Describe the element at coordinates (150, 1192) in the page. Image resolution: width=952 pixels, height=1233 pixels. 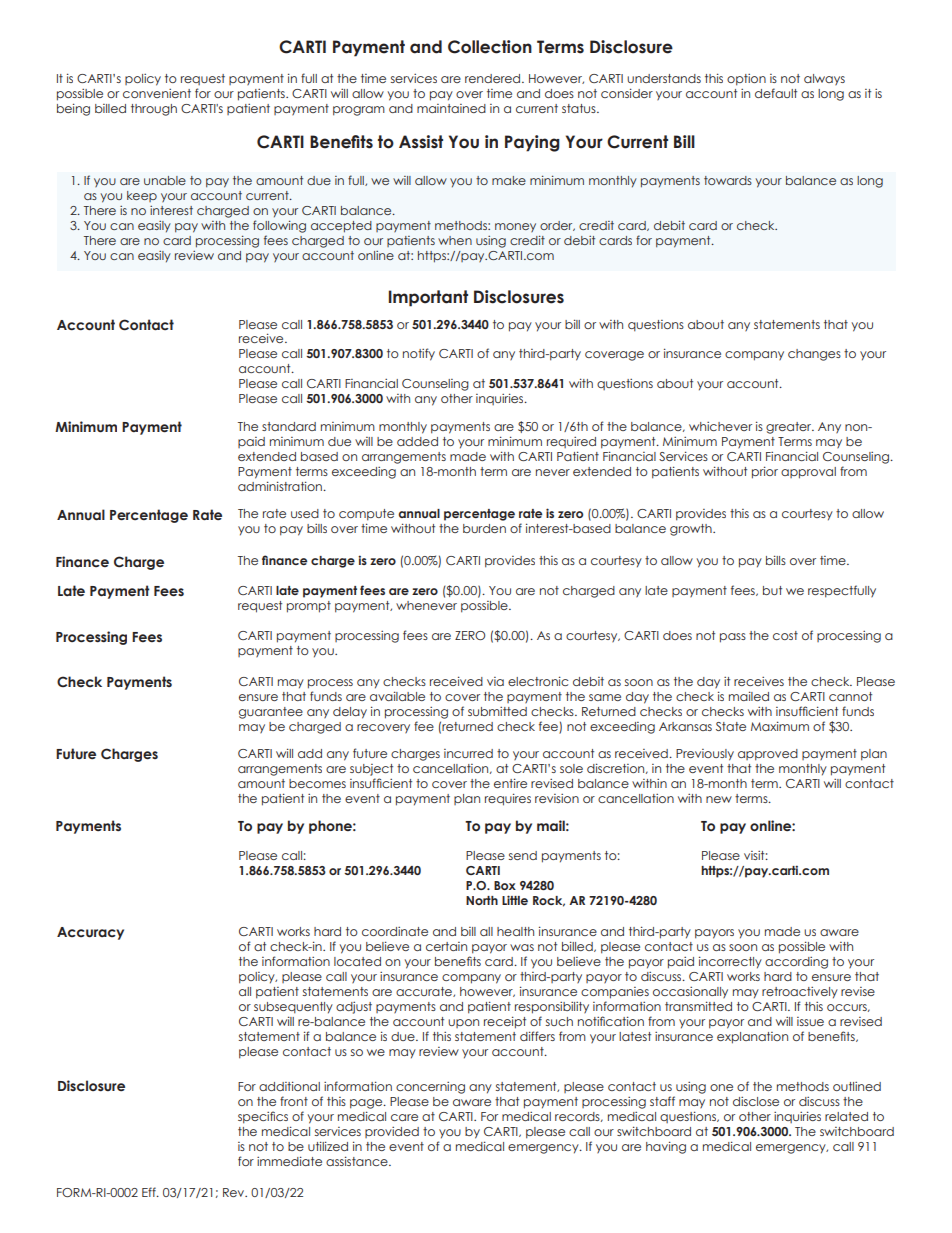
I see `Eff` at that location.
